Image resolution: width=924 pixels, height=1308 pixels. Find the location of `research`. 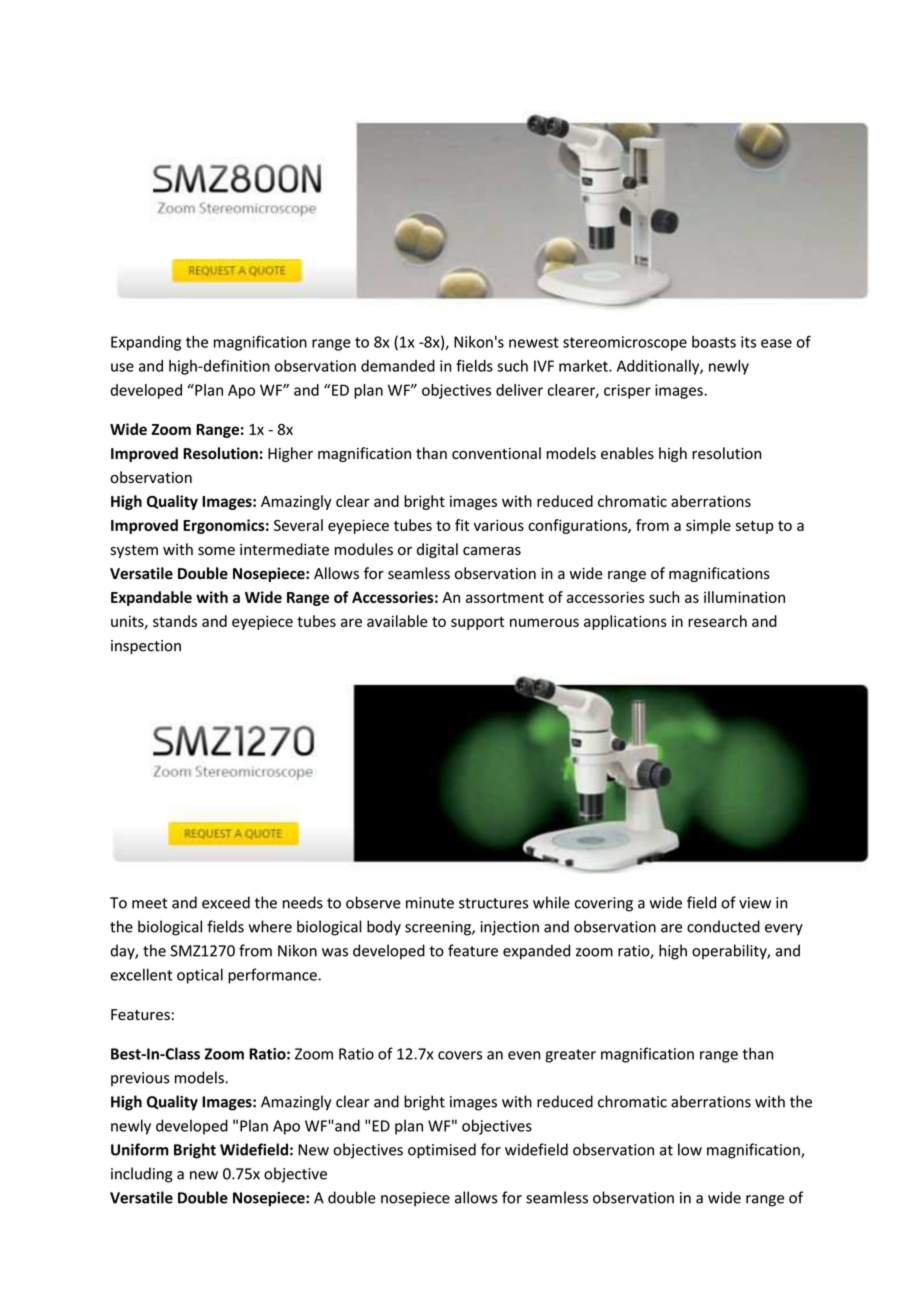

research is located at coordinates (717, 621).
